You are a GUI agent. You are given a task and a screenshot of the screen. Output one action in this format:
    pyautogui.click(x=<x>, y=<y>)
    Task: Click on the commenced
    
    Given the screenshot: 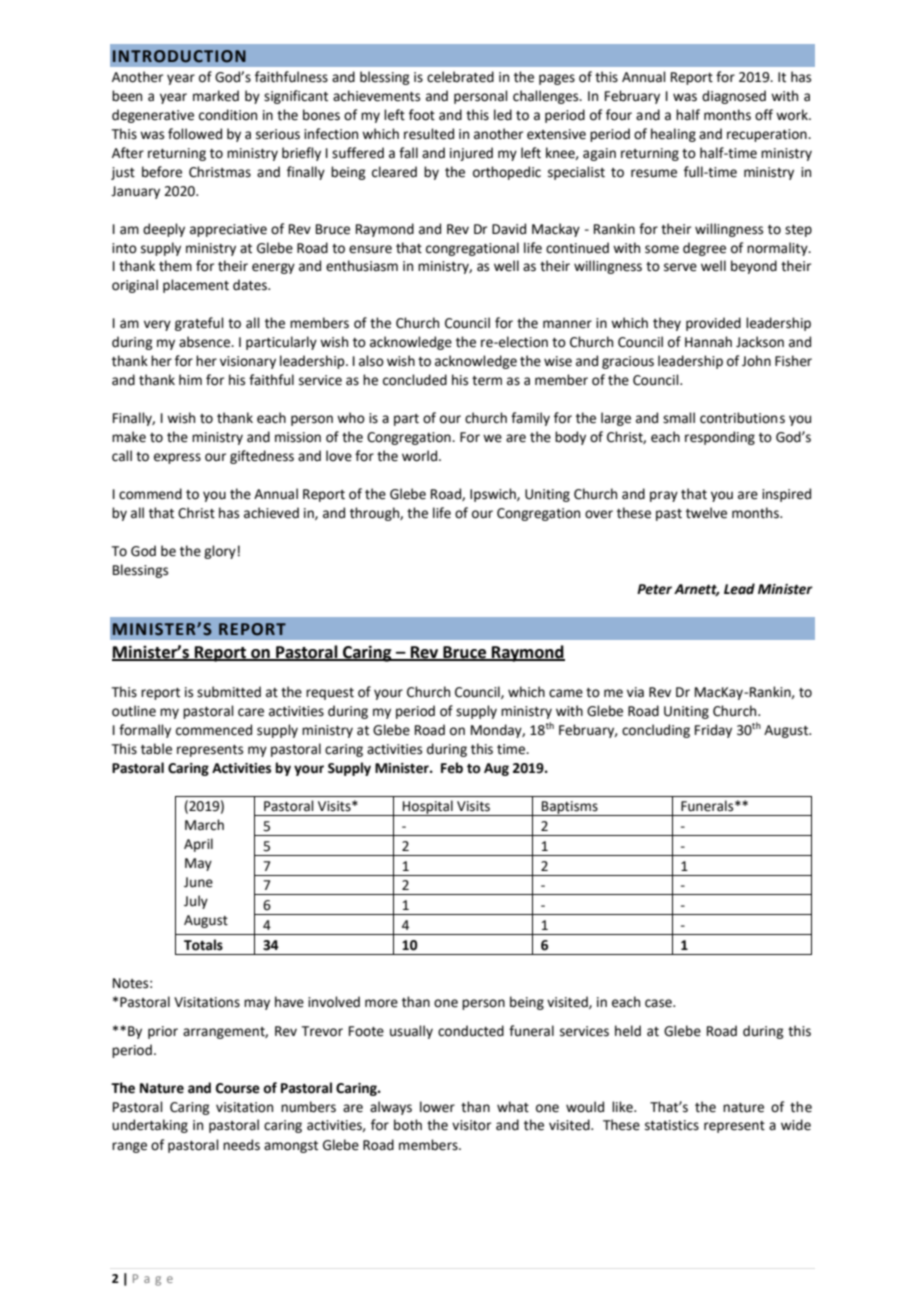 What is the action you would take?
    pyautogui.click(x=214, y=730)
